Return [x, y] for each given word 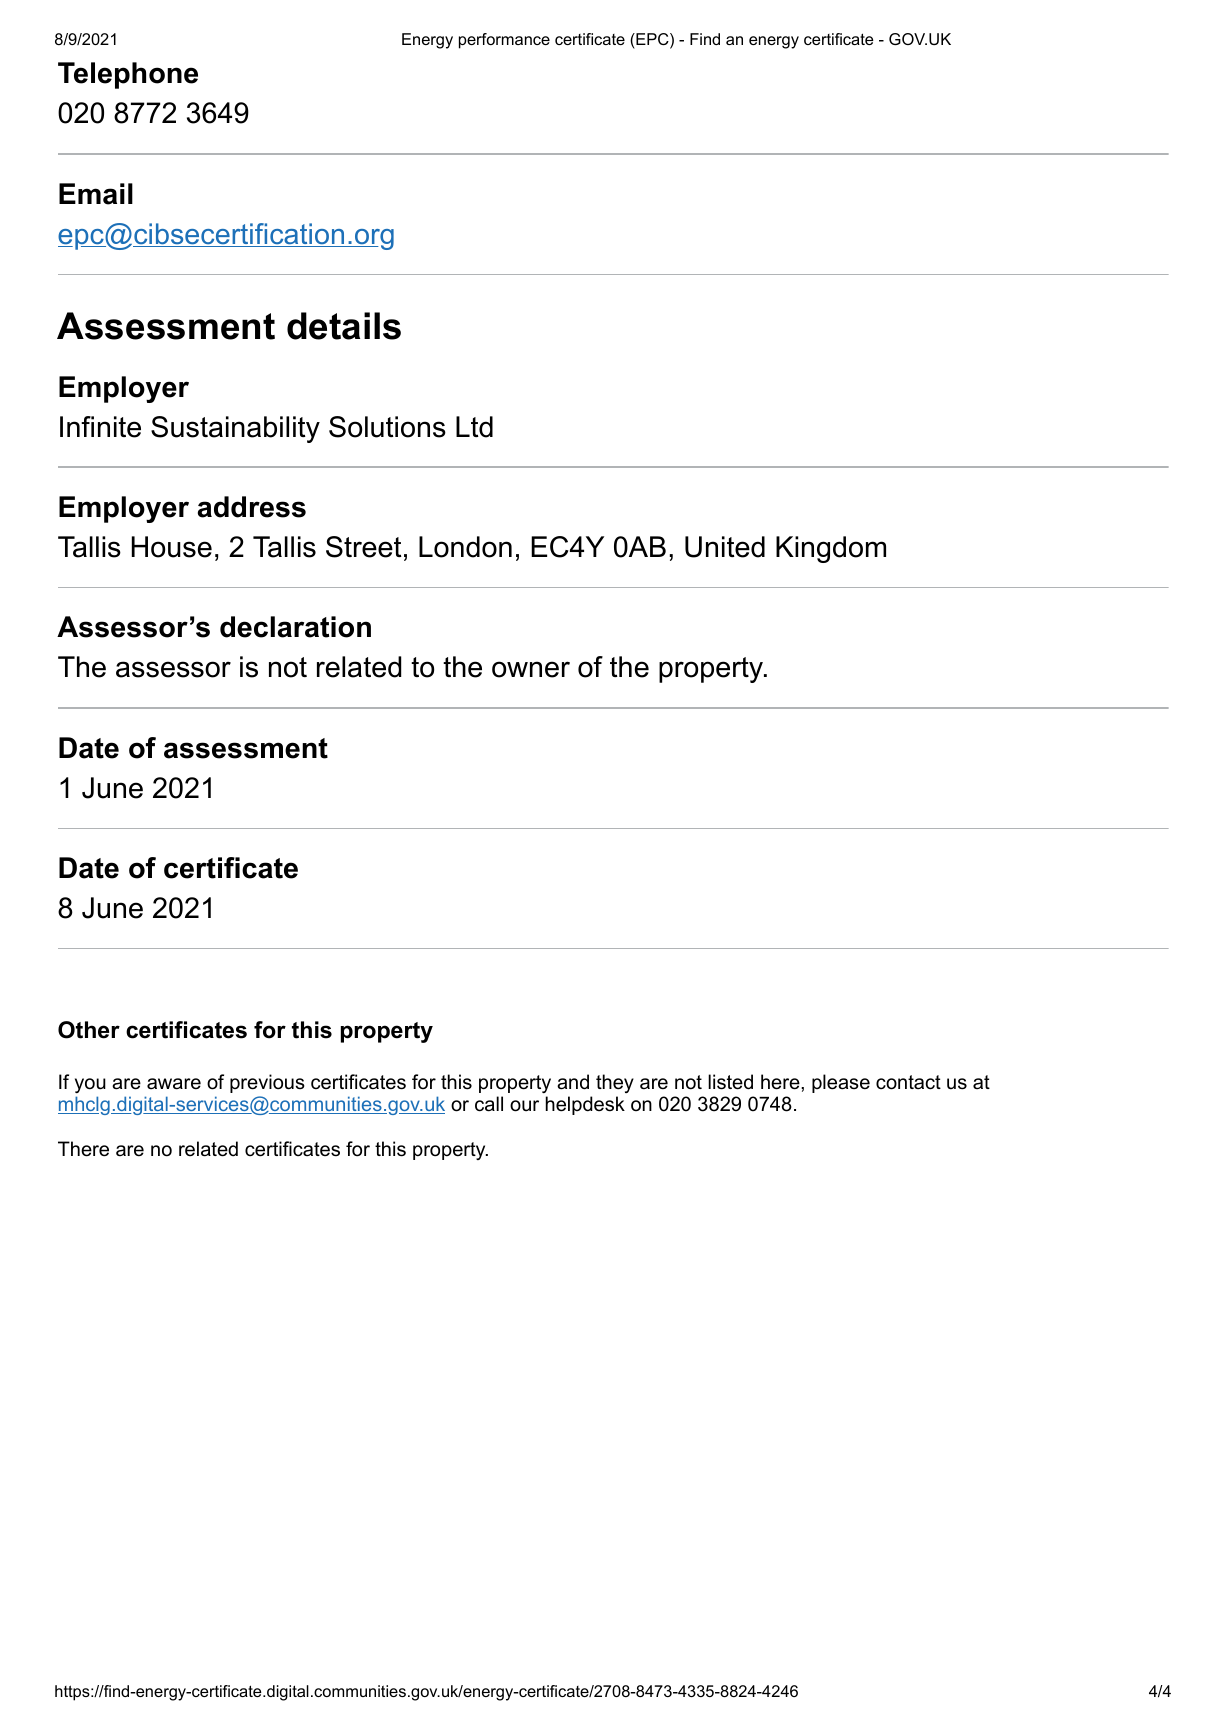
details [344, 326]
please [841, 1083]
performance [504, 41]
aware [174, 1084]
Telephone [128, 75]
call [489, 1104]
